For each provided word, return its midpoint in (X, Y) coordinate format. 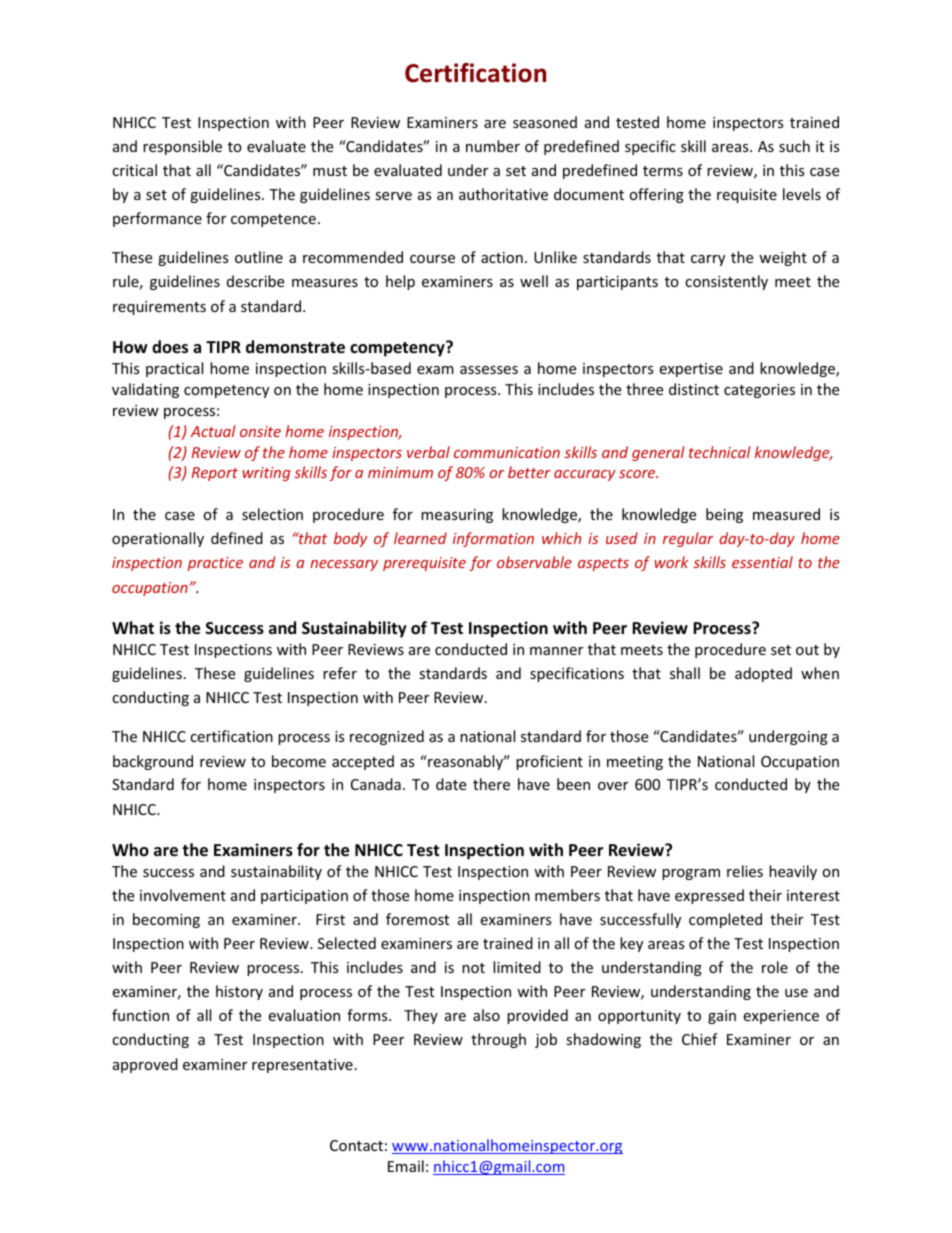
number (493, 146)
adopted (763, 674)
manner (556, 651)
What (133, 627)
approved (145, 1065)
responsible (182, 147)
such (794, 146)
